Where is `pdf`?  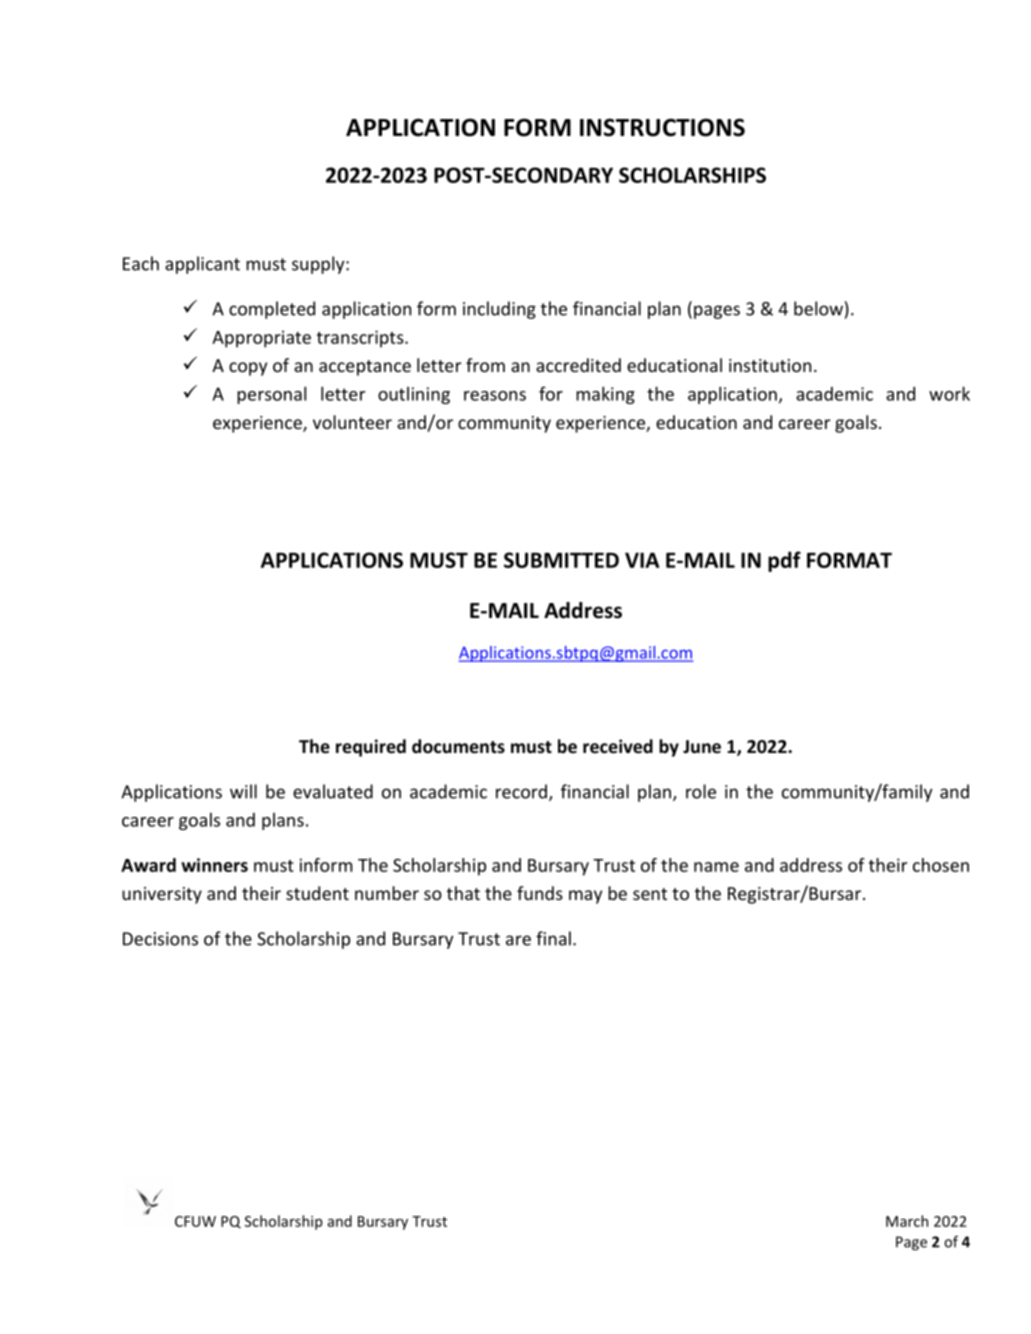 pdf is located at coordinates (784, 561).
